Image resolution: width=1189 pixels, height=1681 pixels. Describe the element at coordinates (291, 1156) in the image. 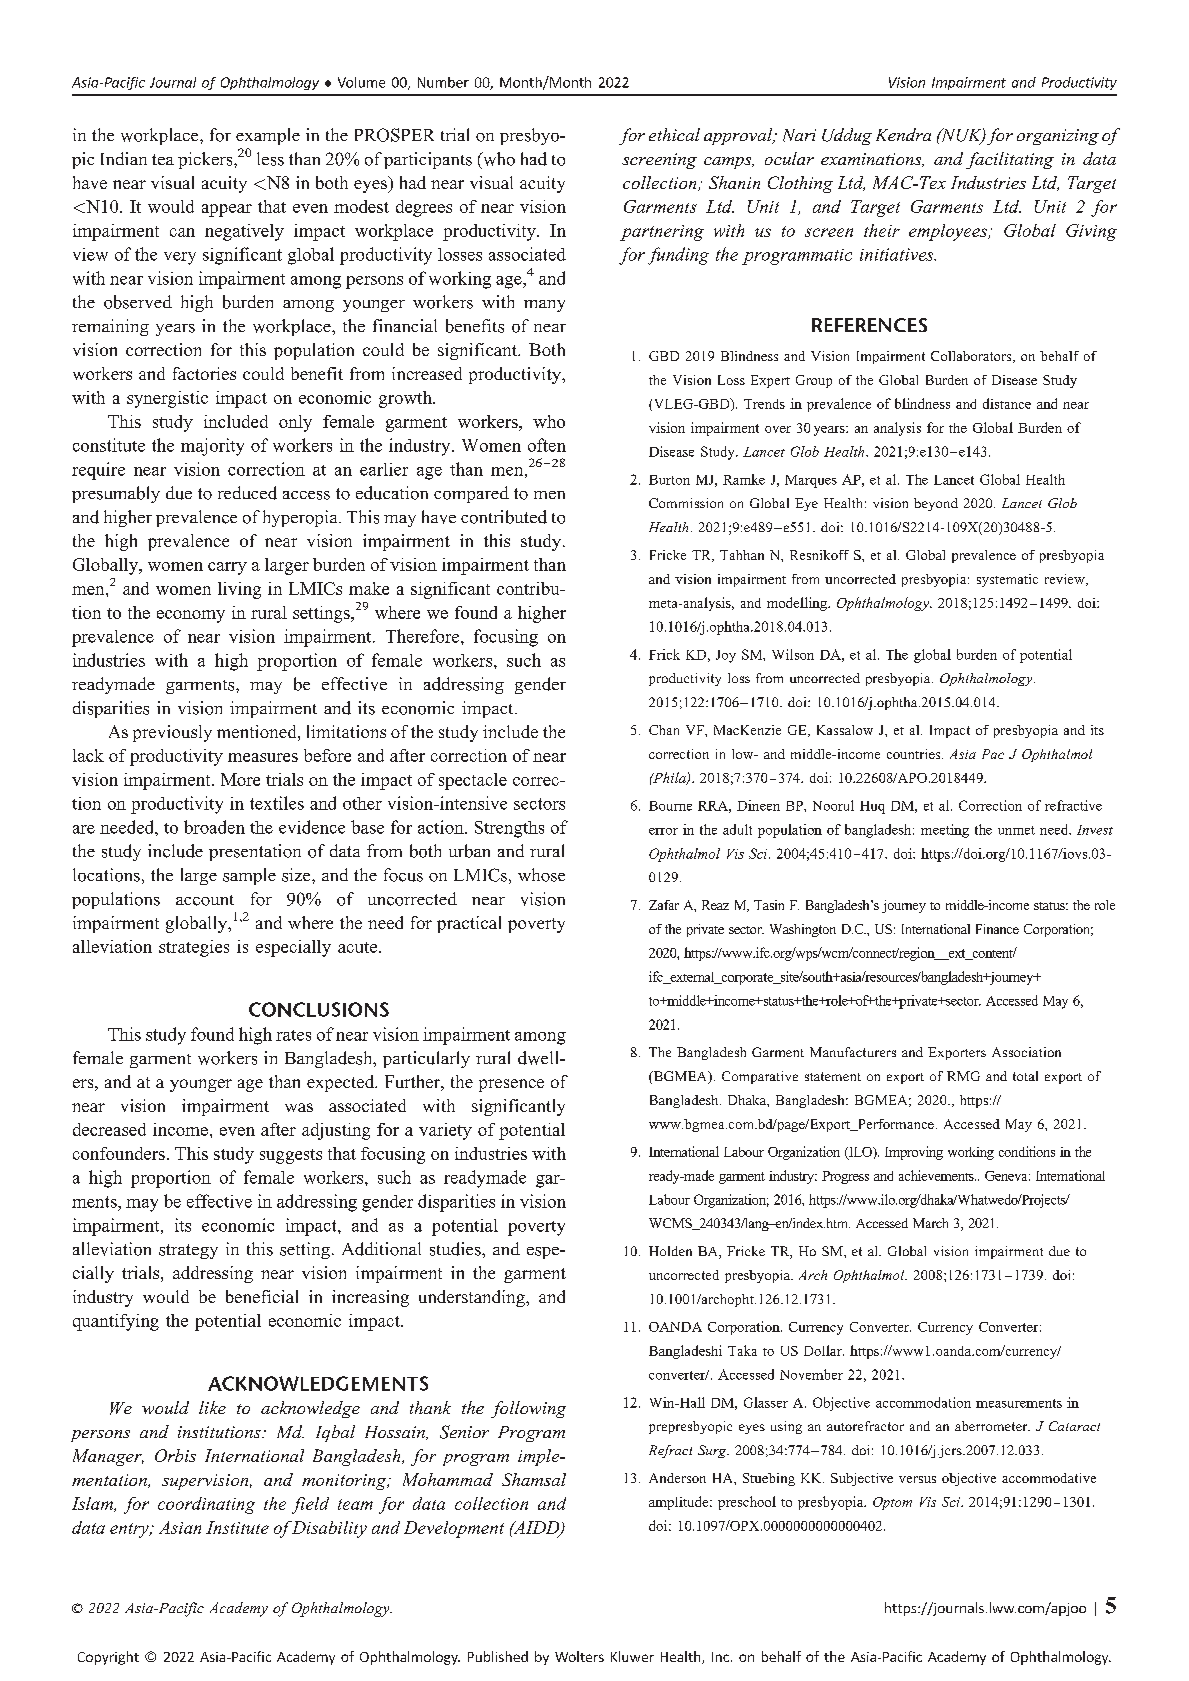

I see `suggests` at that location.
